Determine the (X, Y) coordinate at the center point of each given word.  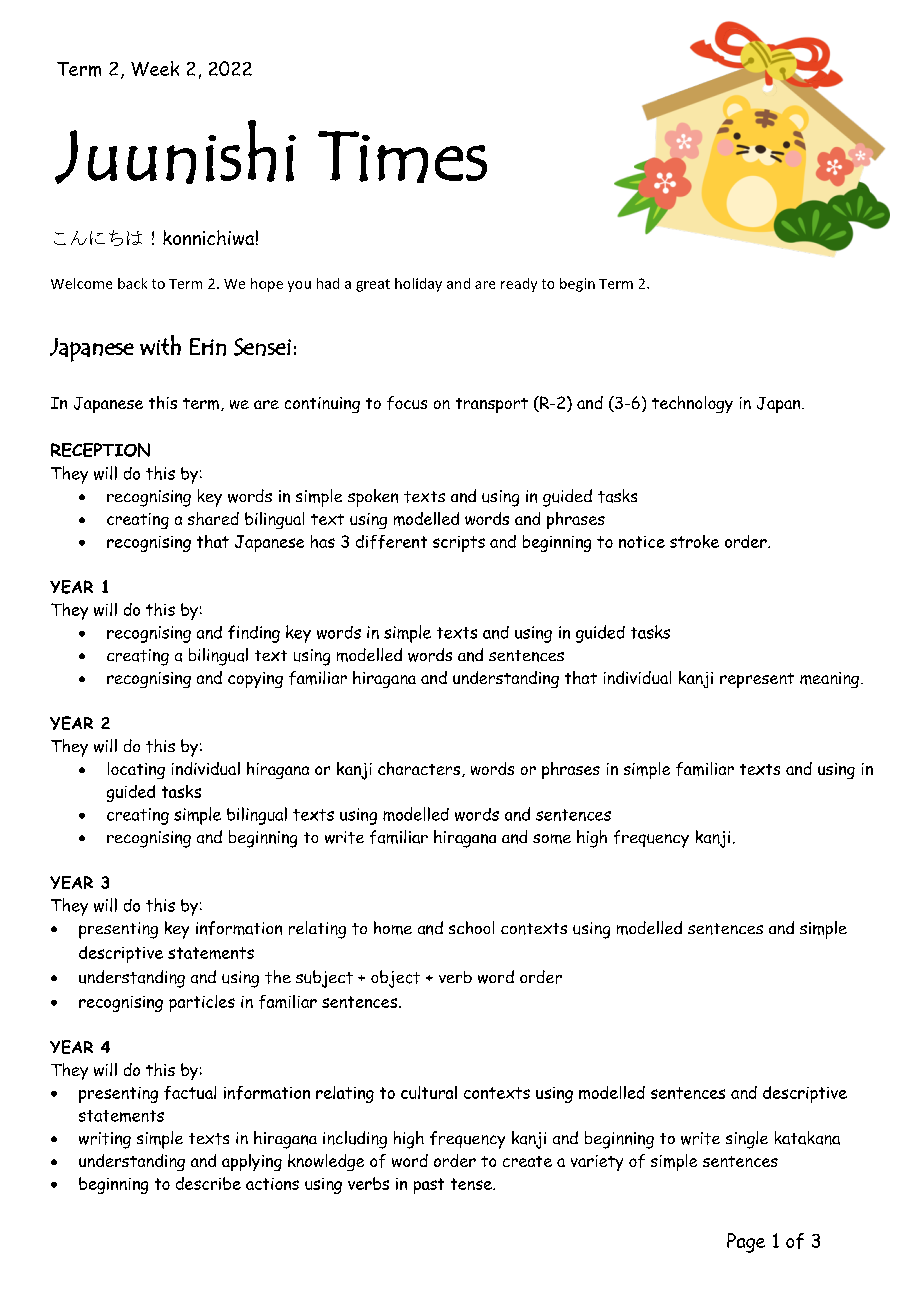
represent (757, 680)
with (160, 345)
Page (746, 1243)
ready (519, 285)
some (552, 839)
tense (472, 1184)
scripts (459, 544)
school (471, 927)
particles (202, 1003)
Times (402, 157)
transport (492, 405)
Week (155, 68)
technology (692, 404)
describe (208, 1183)
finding (254, 634)
